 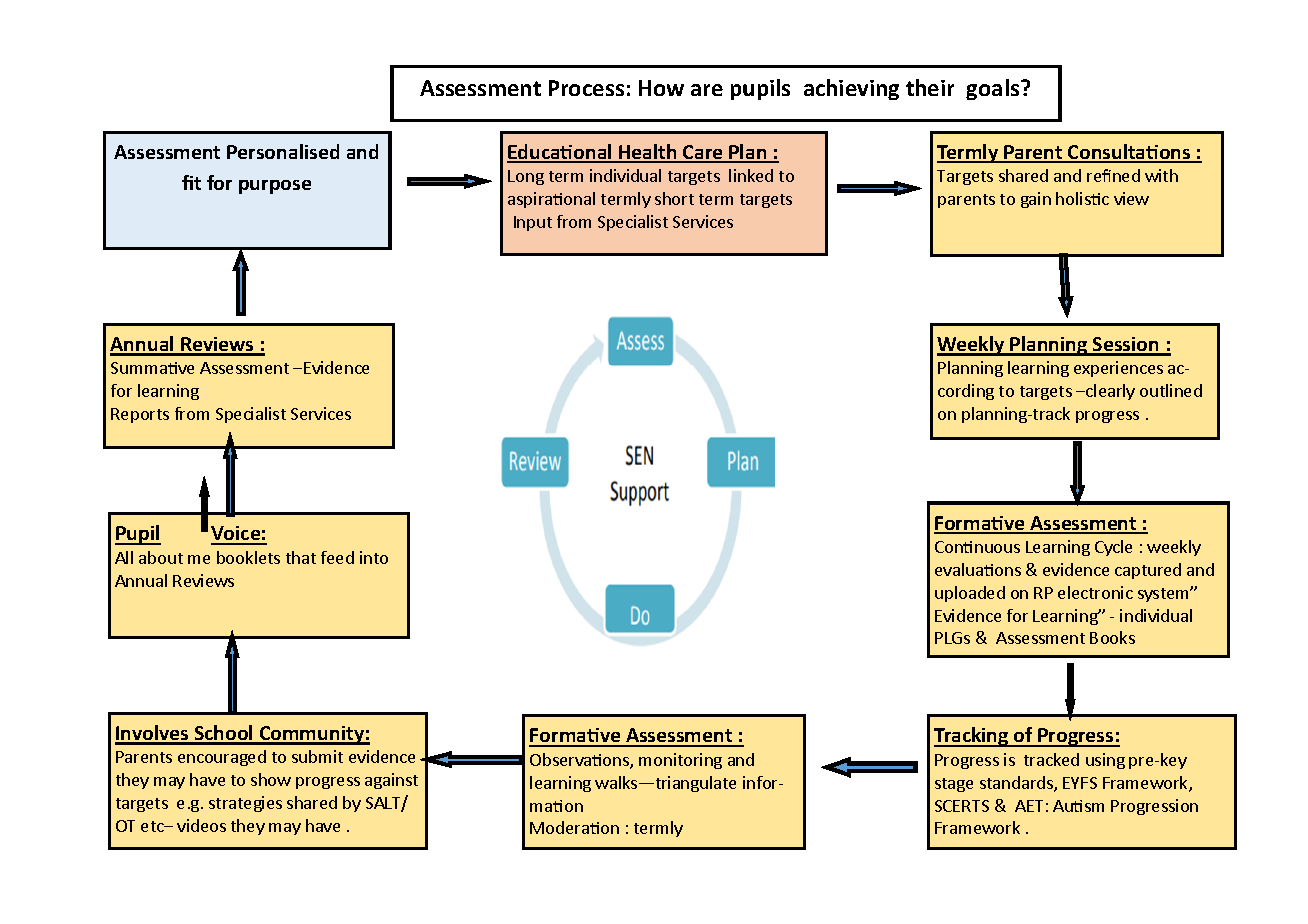 What do you see at coordinates (140, 415) in the screenshot?
I see `Reports` at bounding box center [140, 415].
